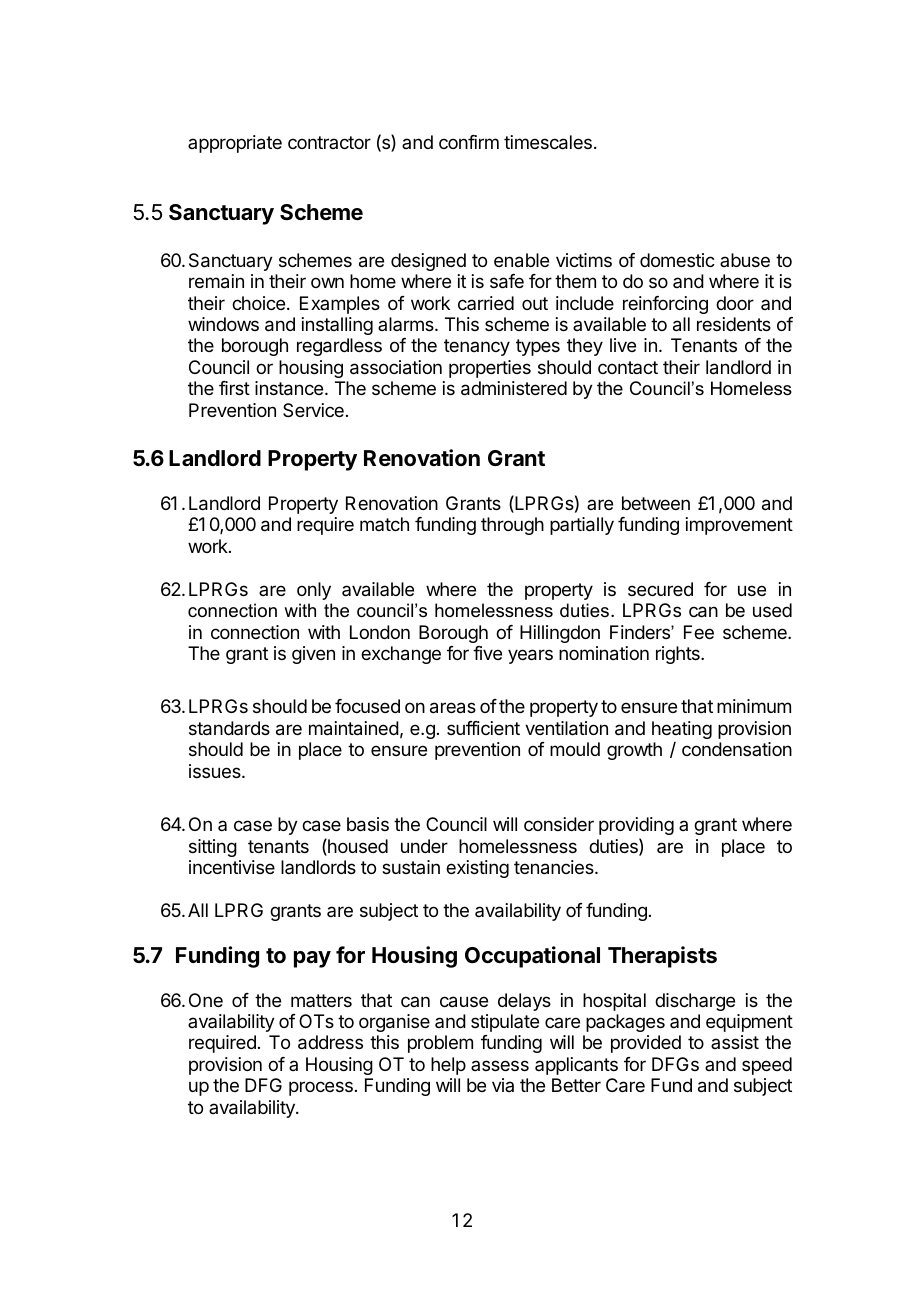 This screenshot has height=1308, width=924. Describe the element at coordinates (483, 728) in the screenshot. I see `sufficient` at that location.
